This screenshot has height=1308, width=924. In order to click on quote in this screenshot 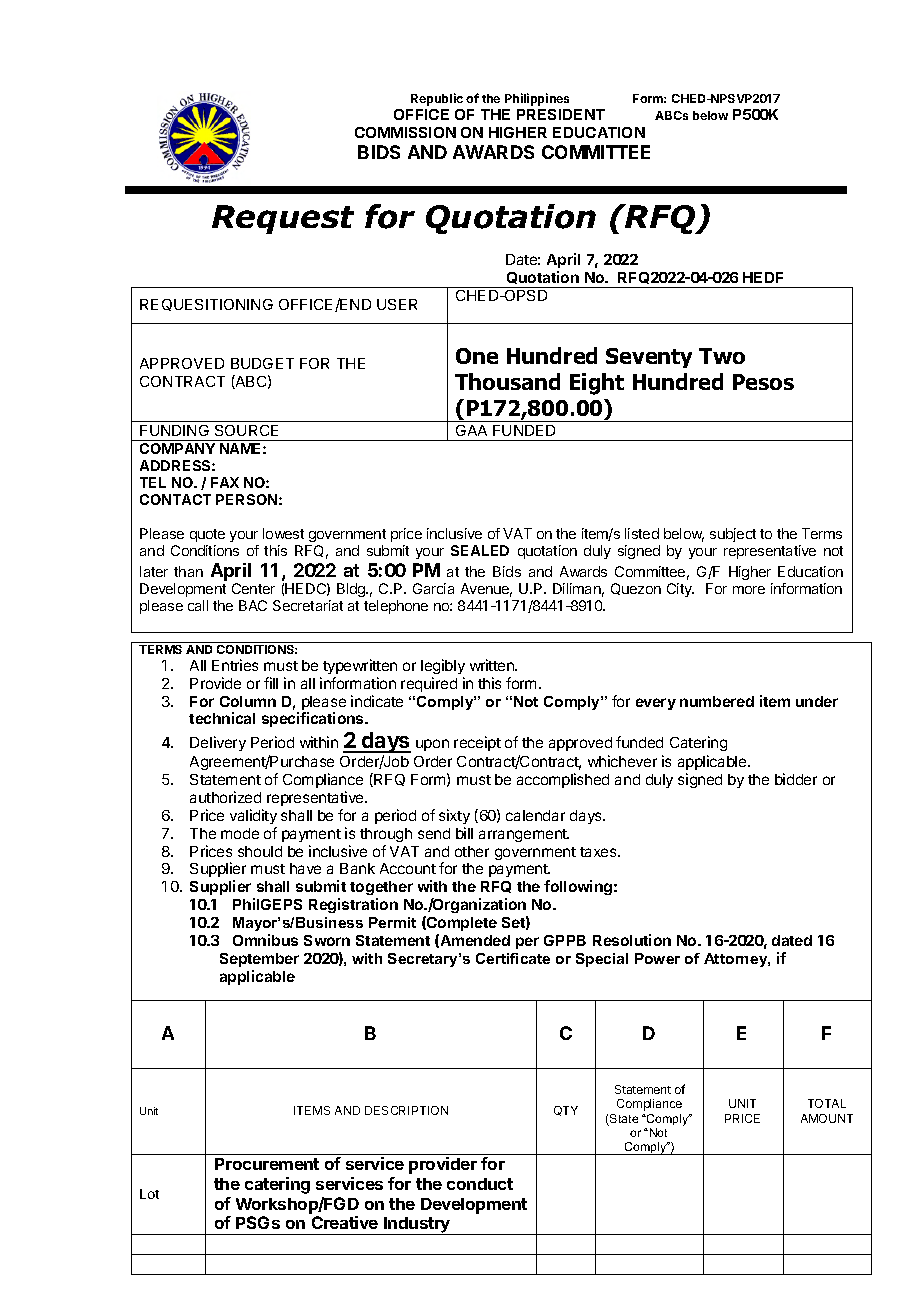, I will do `click(207, 535)`.
